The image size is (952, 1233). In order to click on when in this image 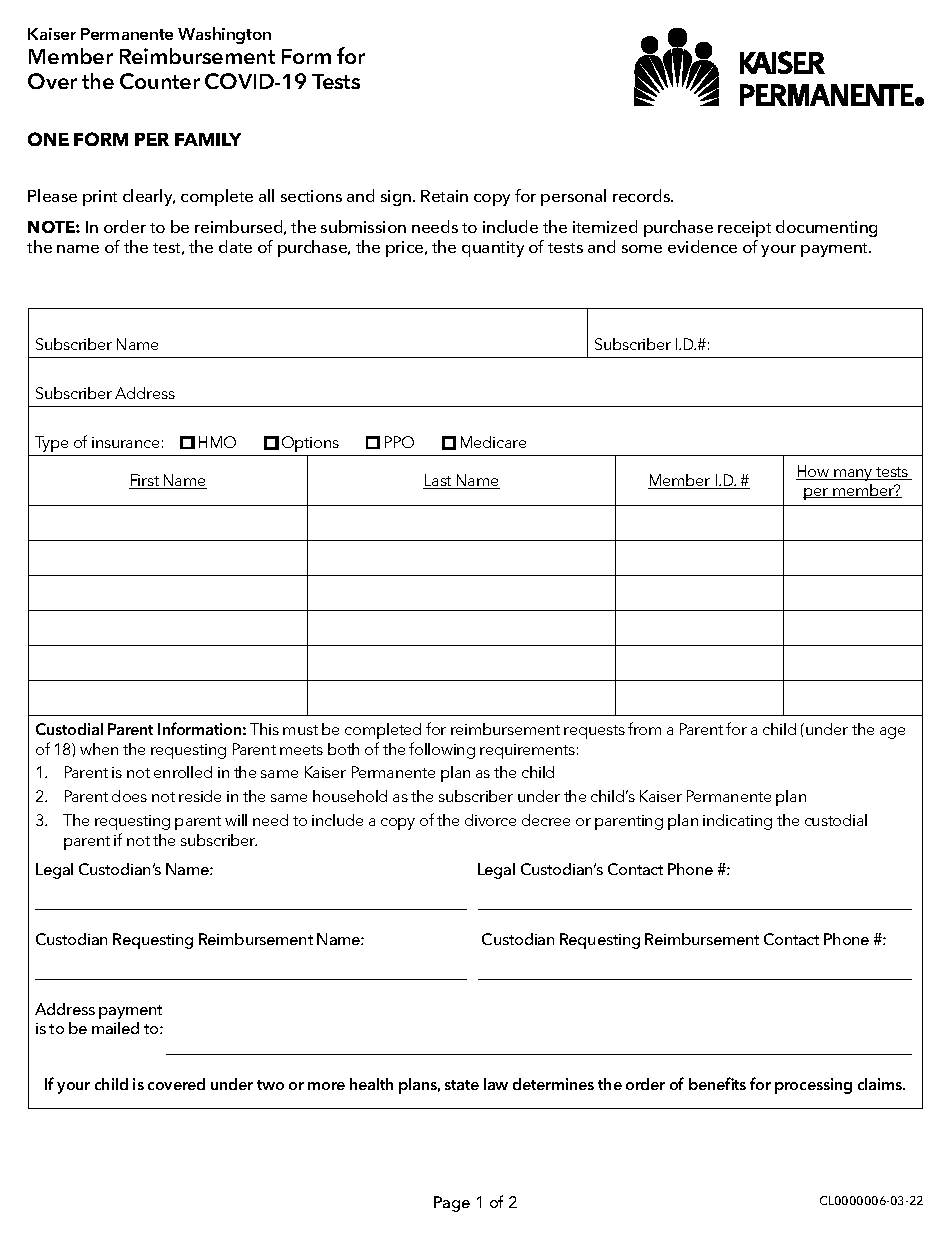, I will do `click(99, 749)`.
